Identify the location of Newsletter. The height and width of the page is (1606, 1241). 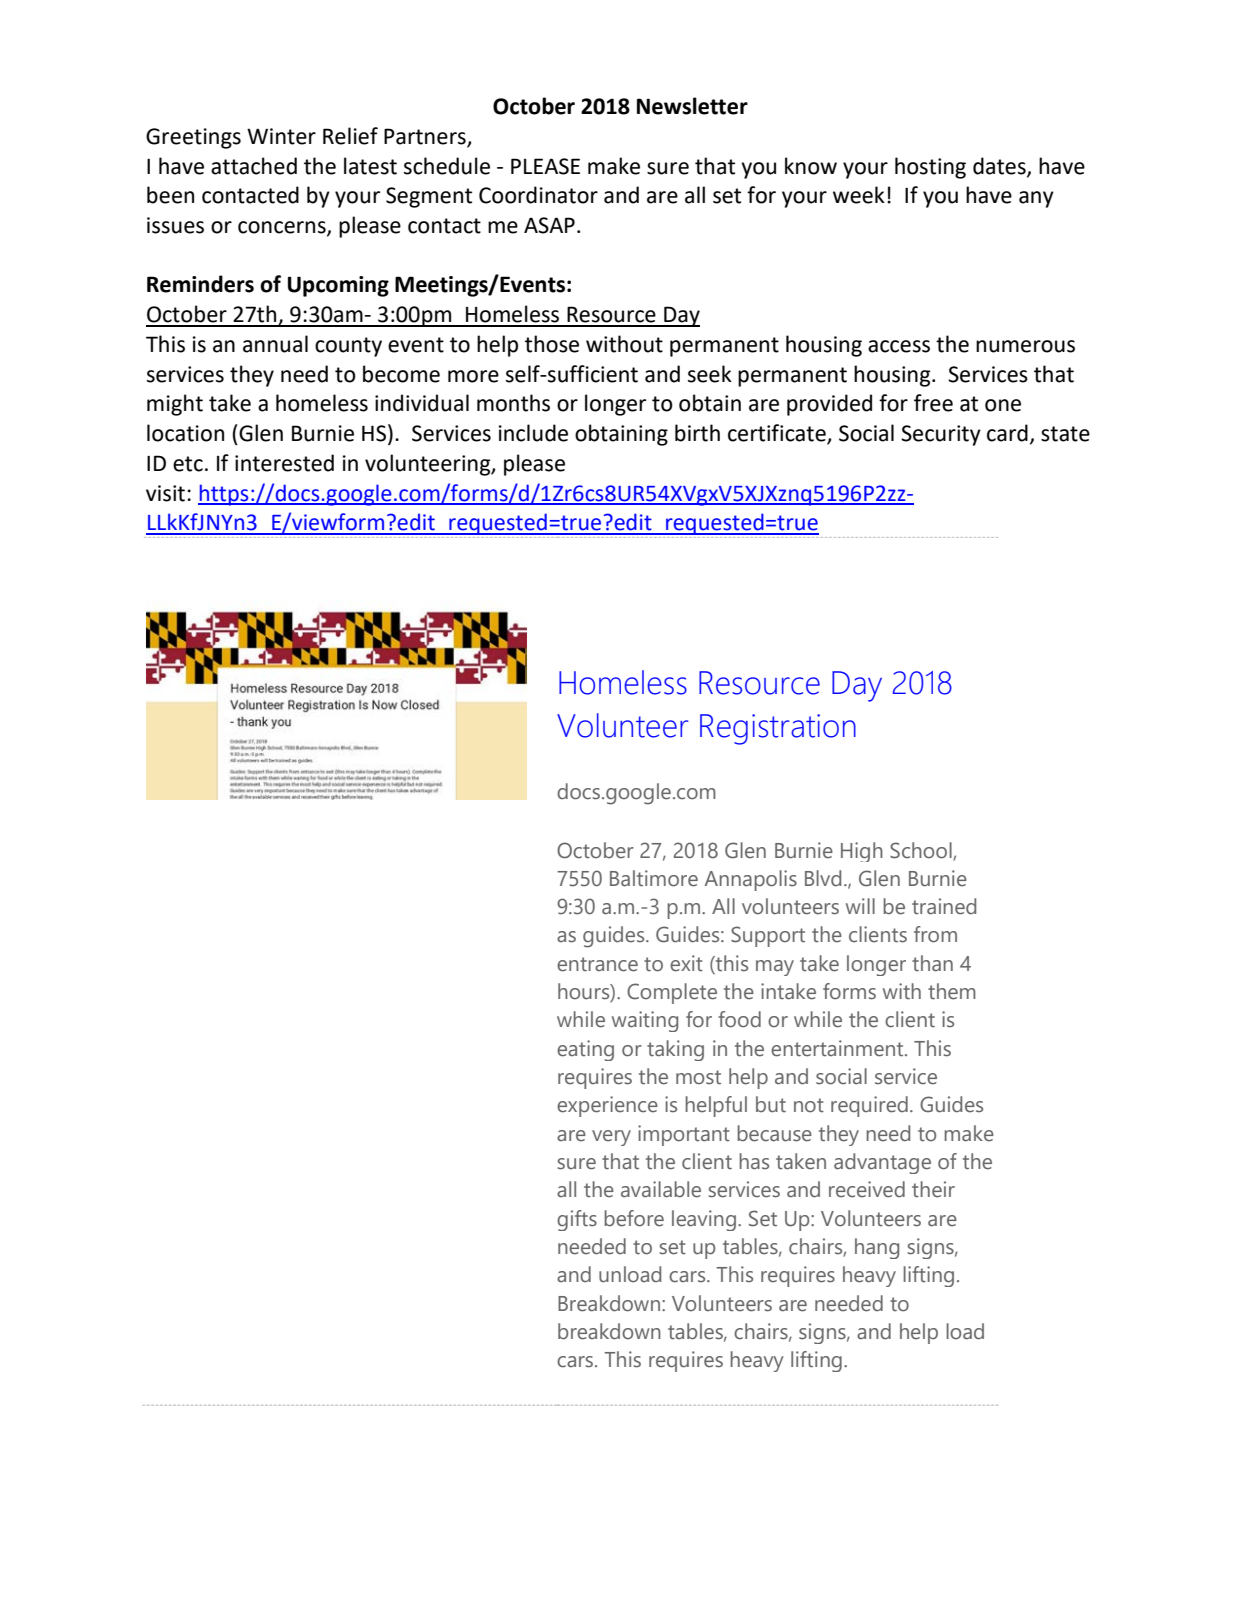
(692, 106).
